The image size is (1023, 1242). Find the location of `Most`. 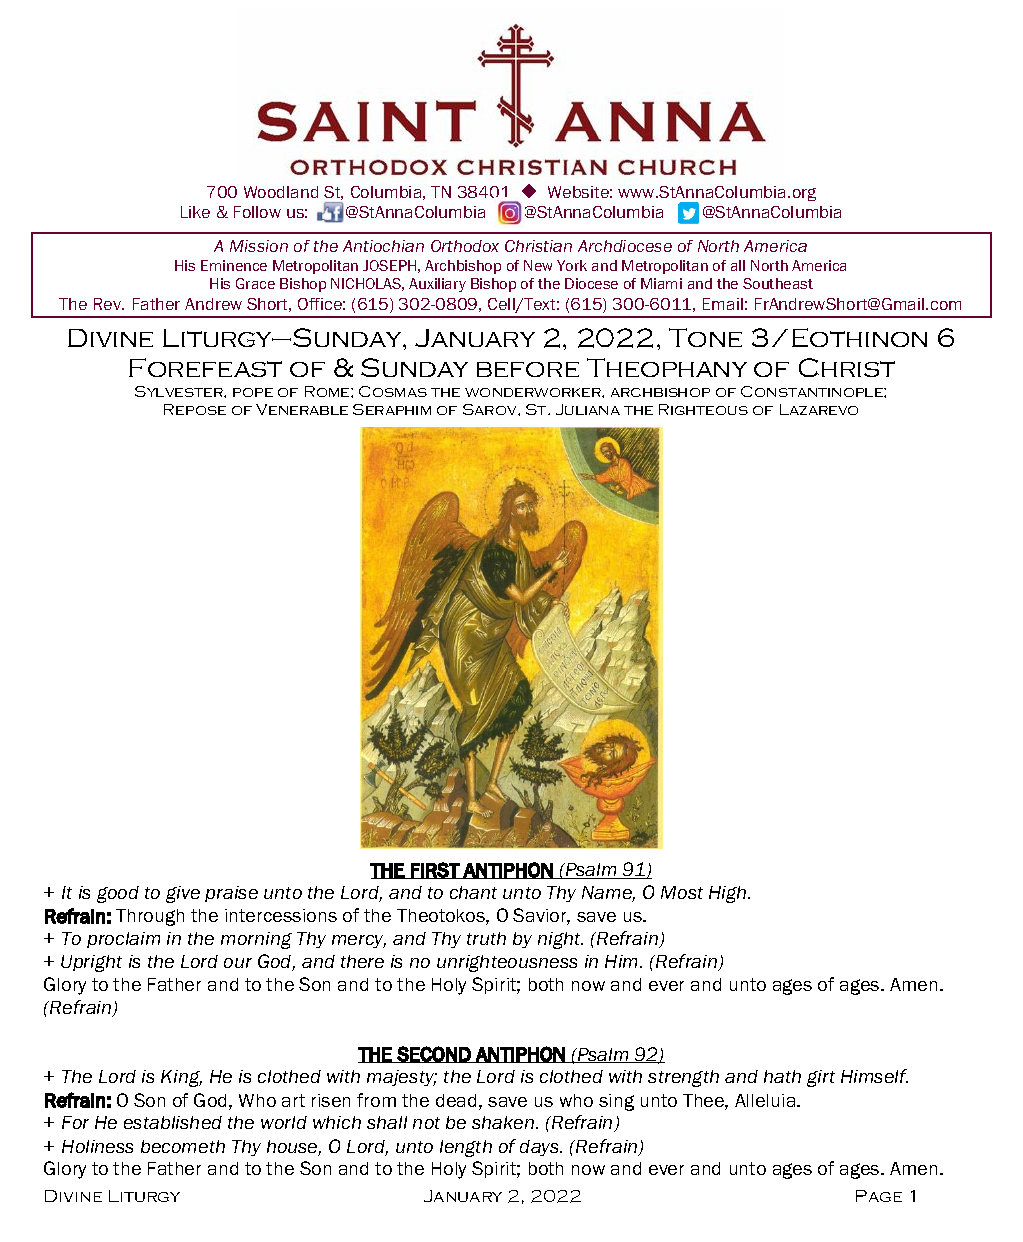

Most is located at coordinates (682, 892).
